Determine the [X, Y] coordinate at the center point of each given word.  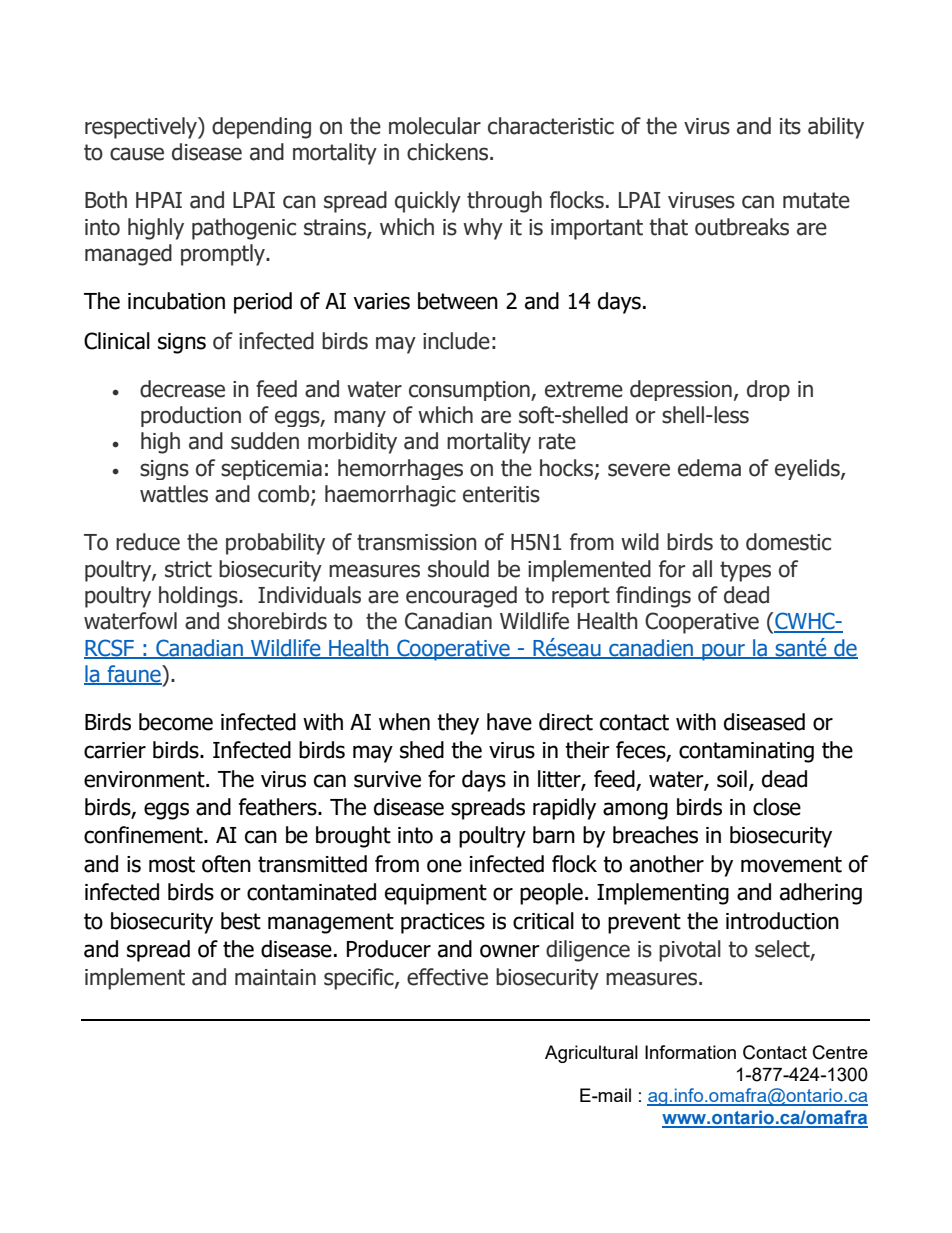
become [176, 722]
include [456, 341]
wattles [174, 494]
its [790, 126]
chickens [449, 152]
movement [791, 864]
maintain [275, 977]
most [172, 864]
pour [723, 652]
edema [709, 468]
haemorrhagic [390, 496]
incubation [176, 301]
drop [768, 390]
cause [137, 154]
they [458, 724]
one [444, 866]
